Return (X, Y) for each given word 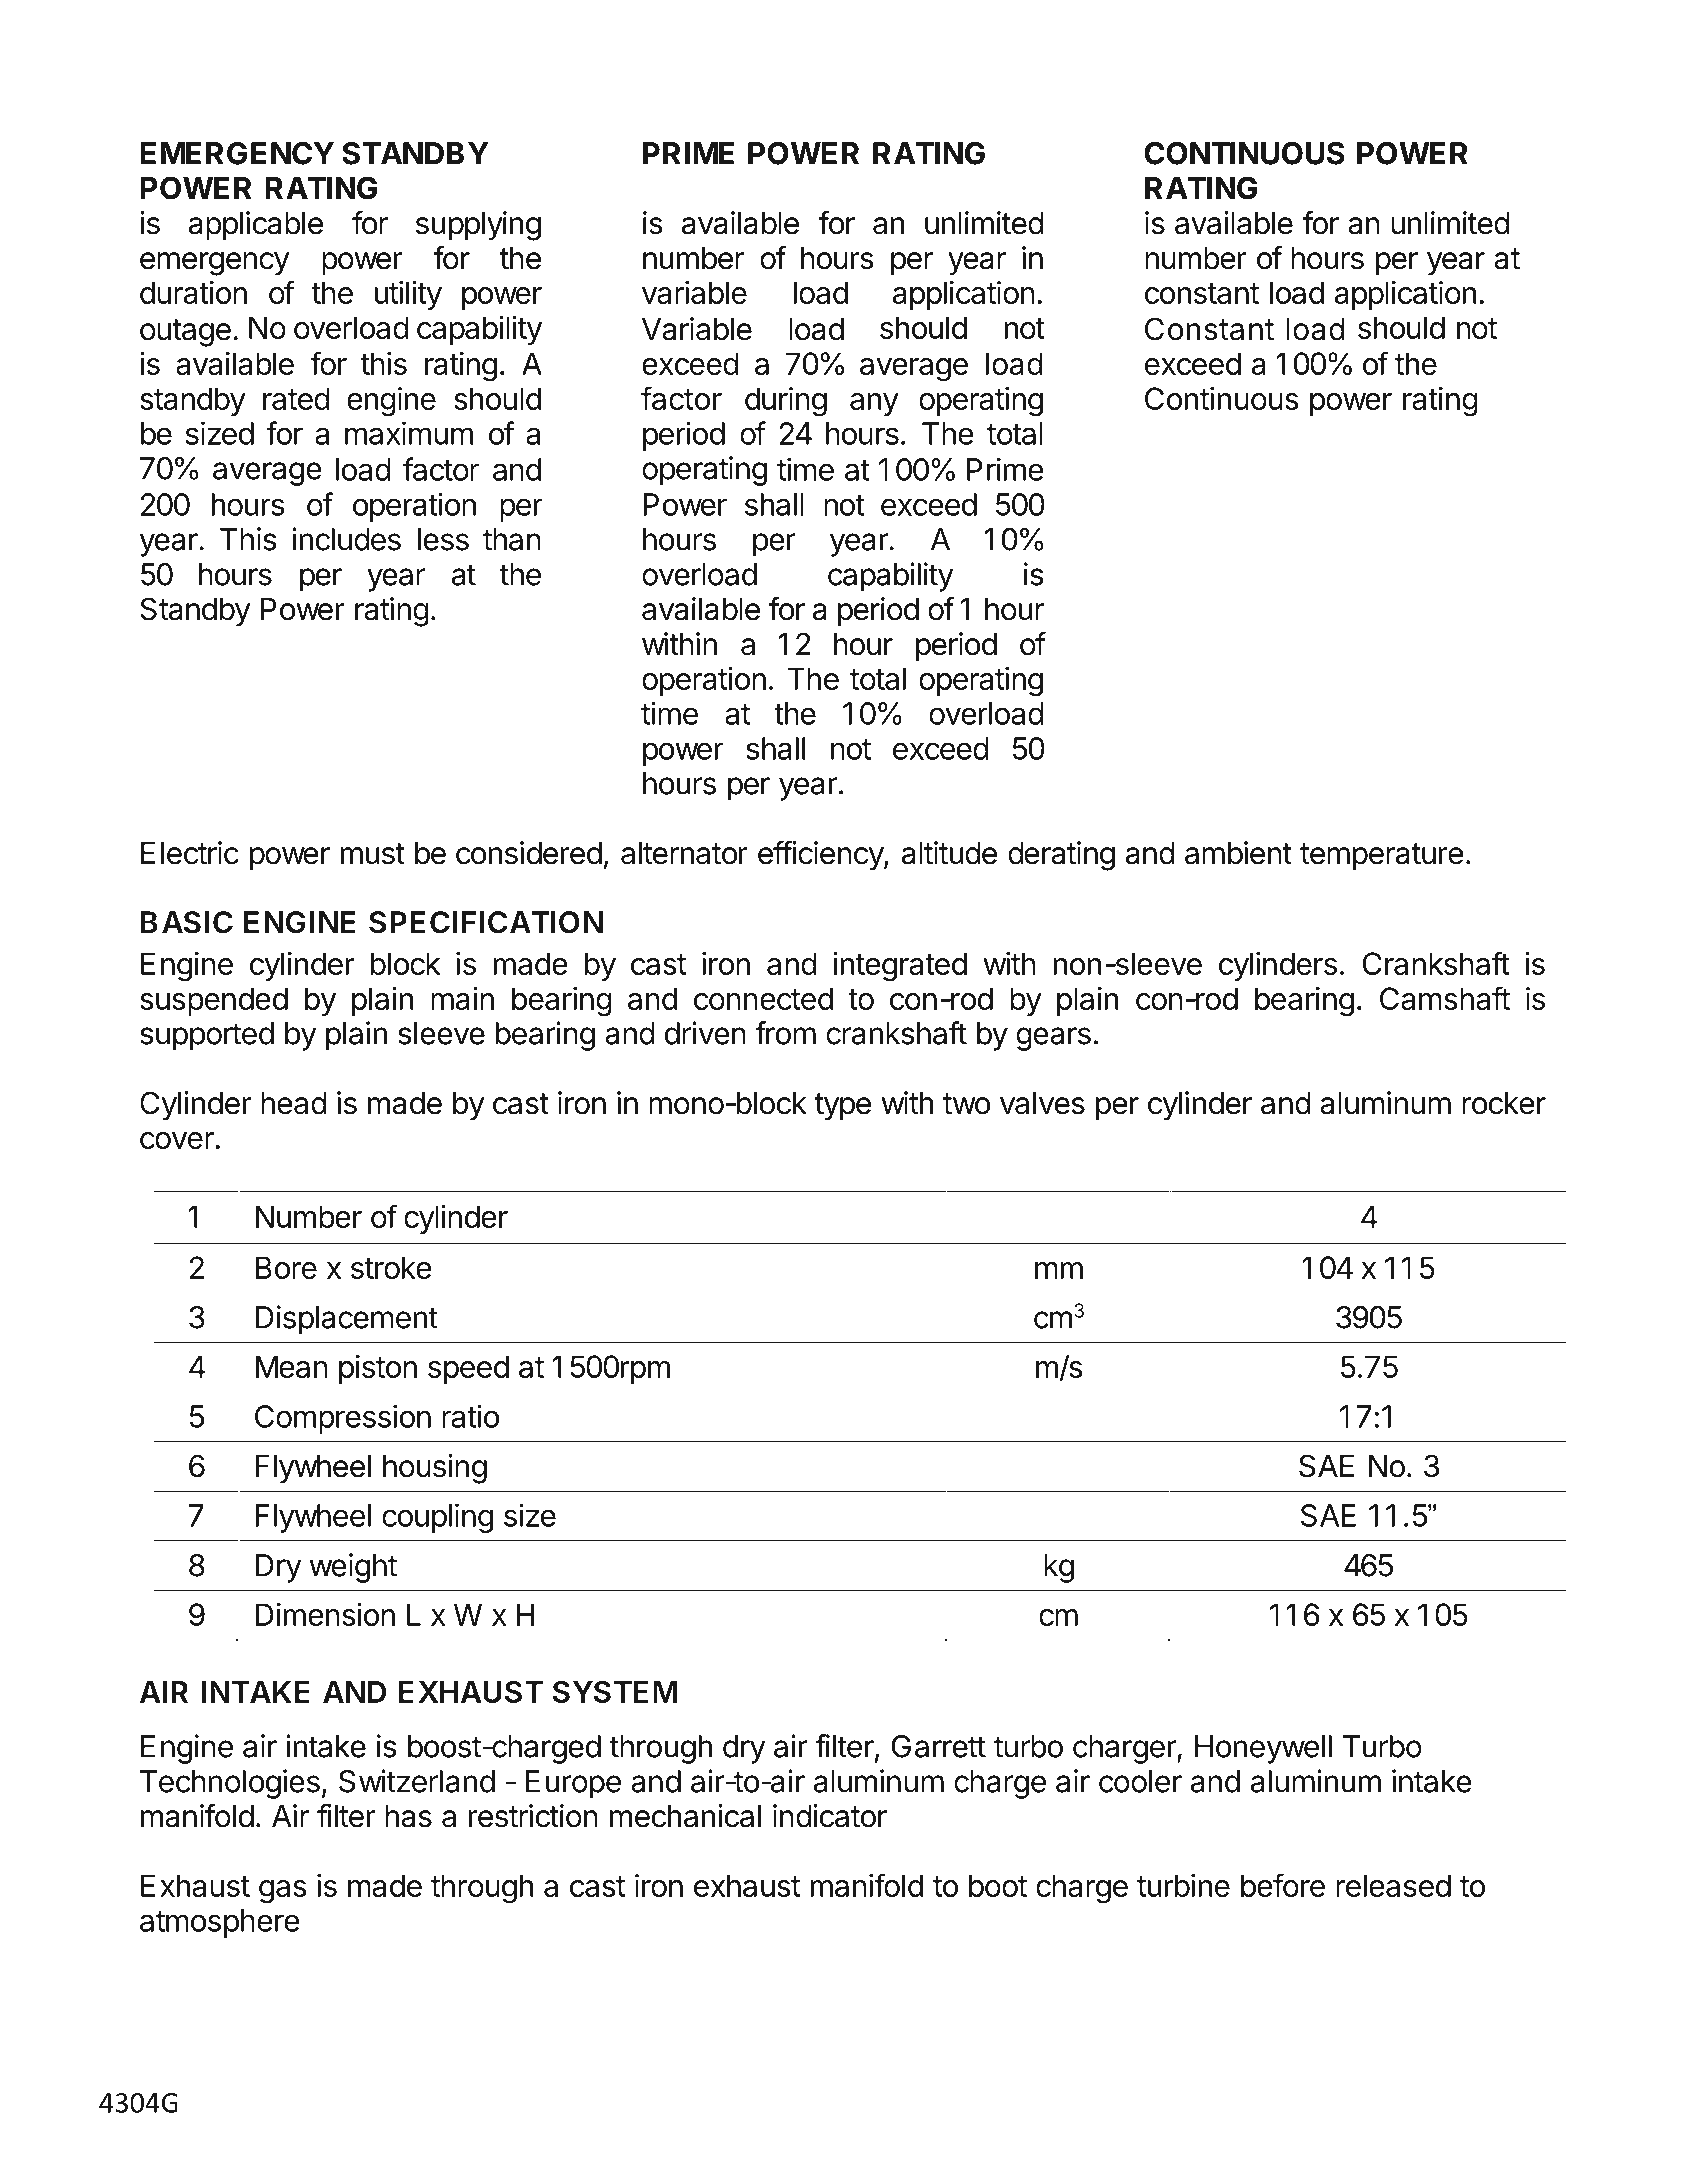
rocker (1504, 1103)
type (842, 1107)
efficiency (821, 856)
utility (408, 295)
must (373, 854)
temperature (1382, 857)
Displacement (347, 1320)
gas (282, 1892)
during (786, 402)
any (874, 404)
